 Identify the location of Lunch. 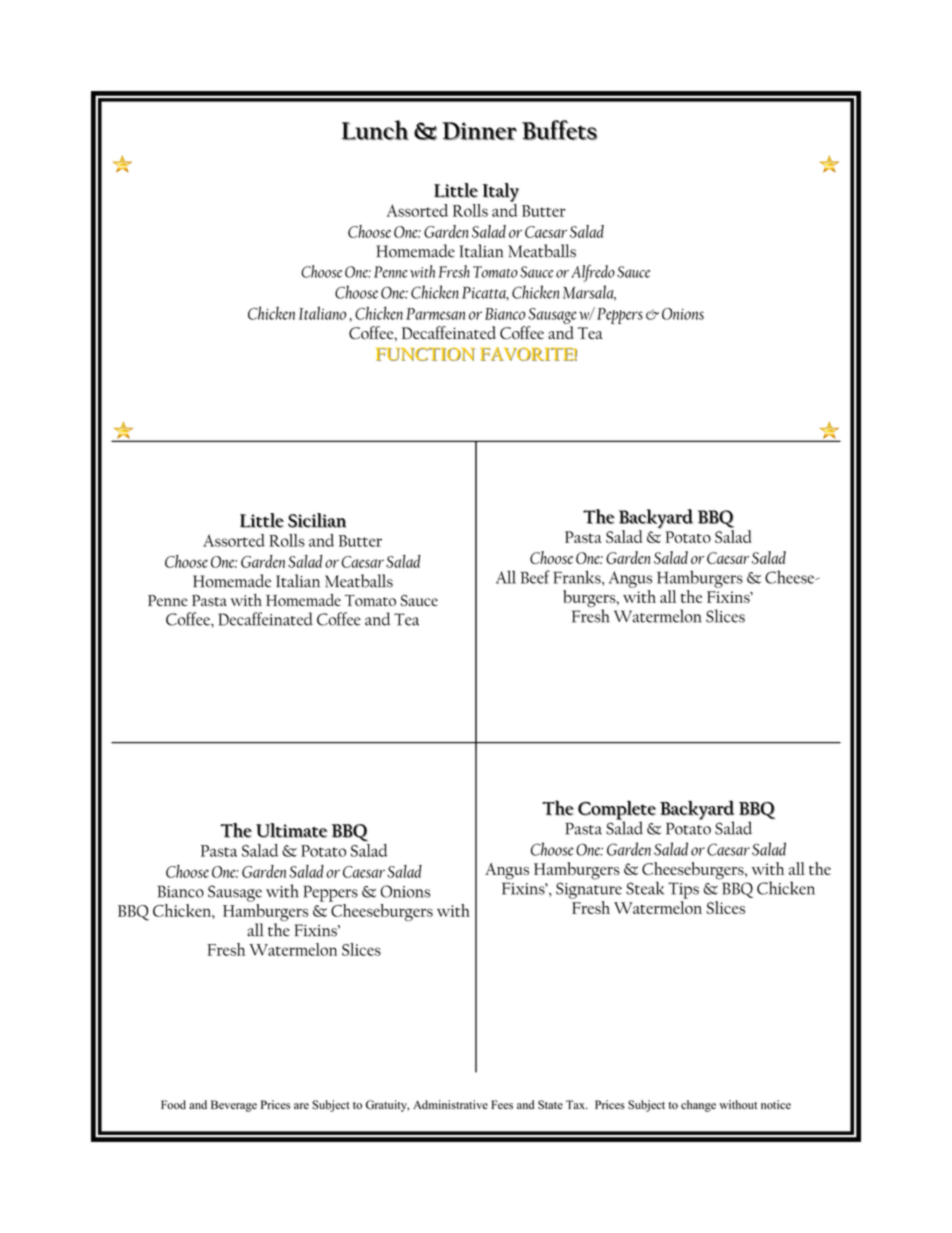
(375, 130).
